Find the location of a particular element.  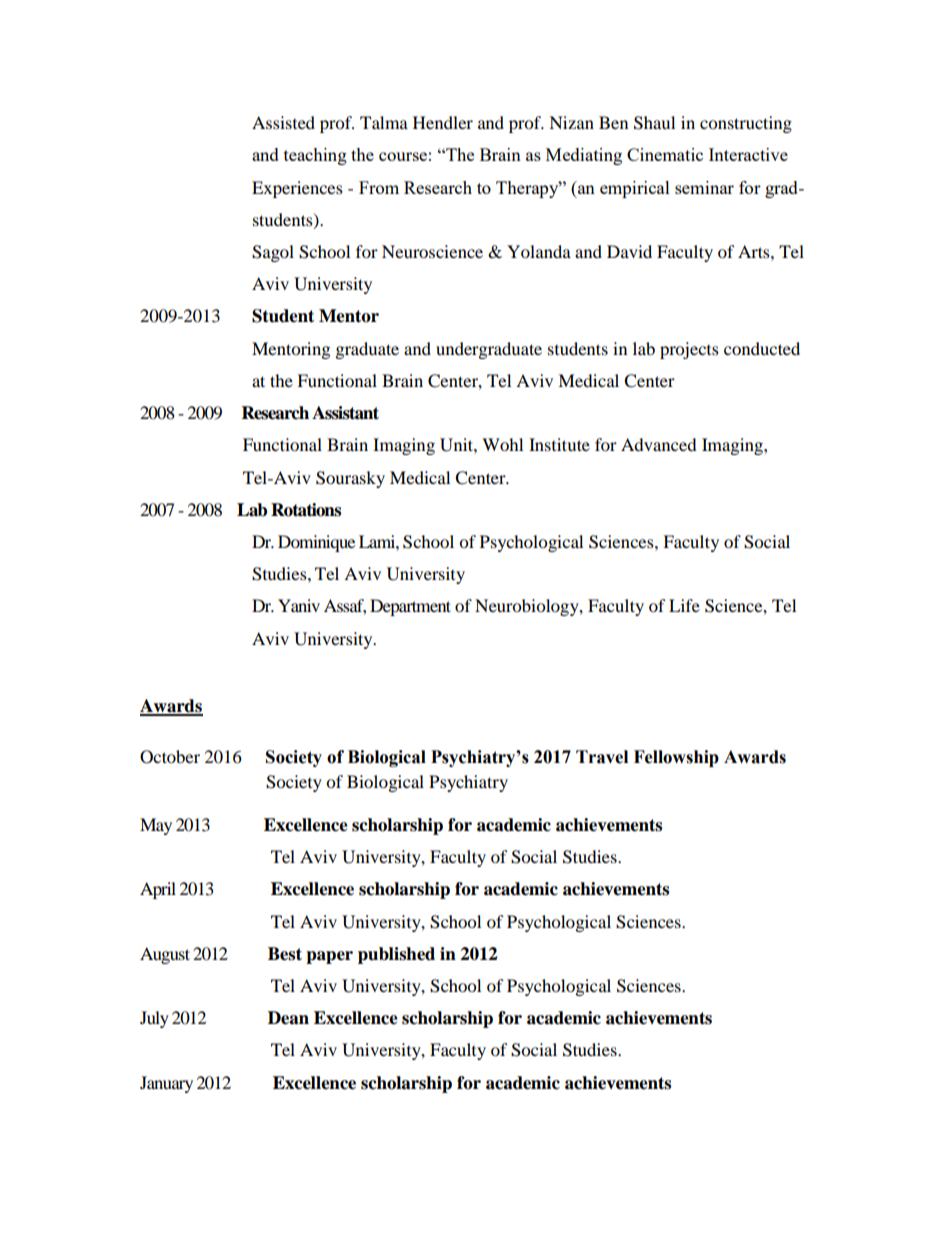

January is located at coordinates (166, 1084).
